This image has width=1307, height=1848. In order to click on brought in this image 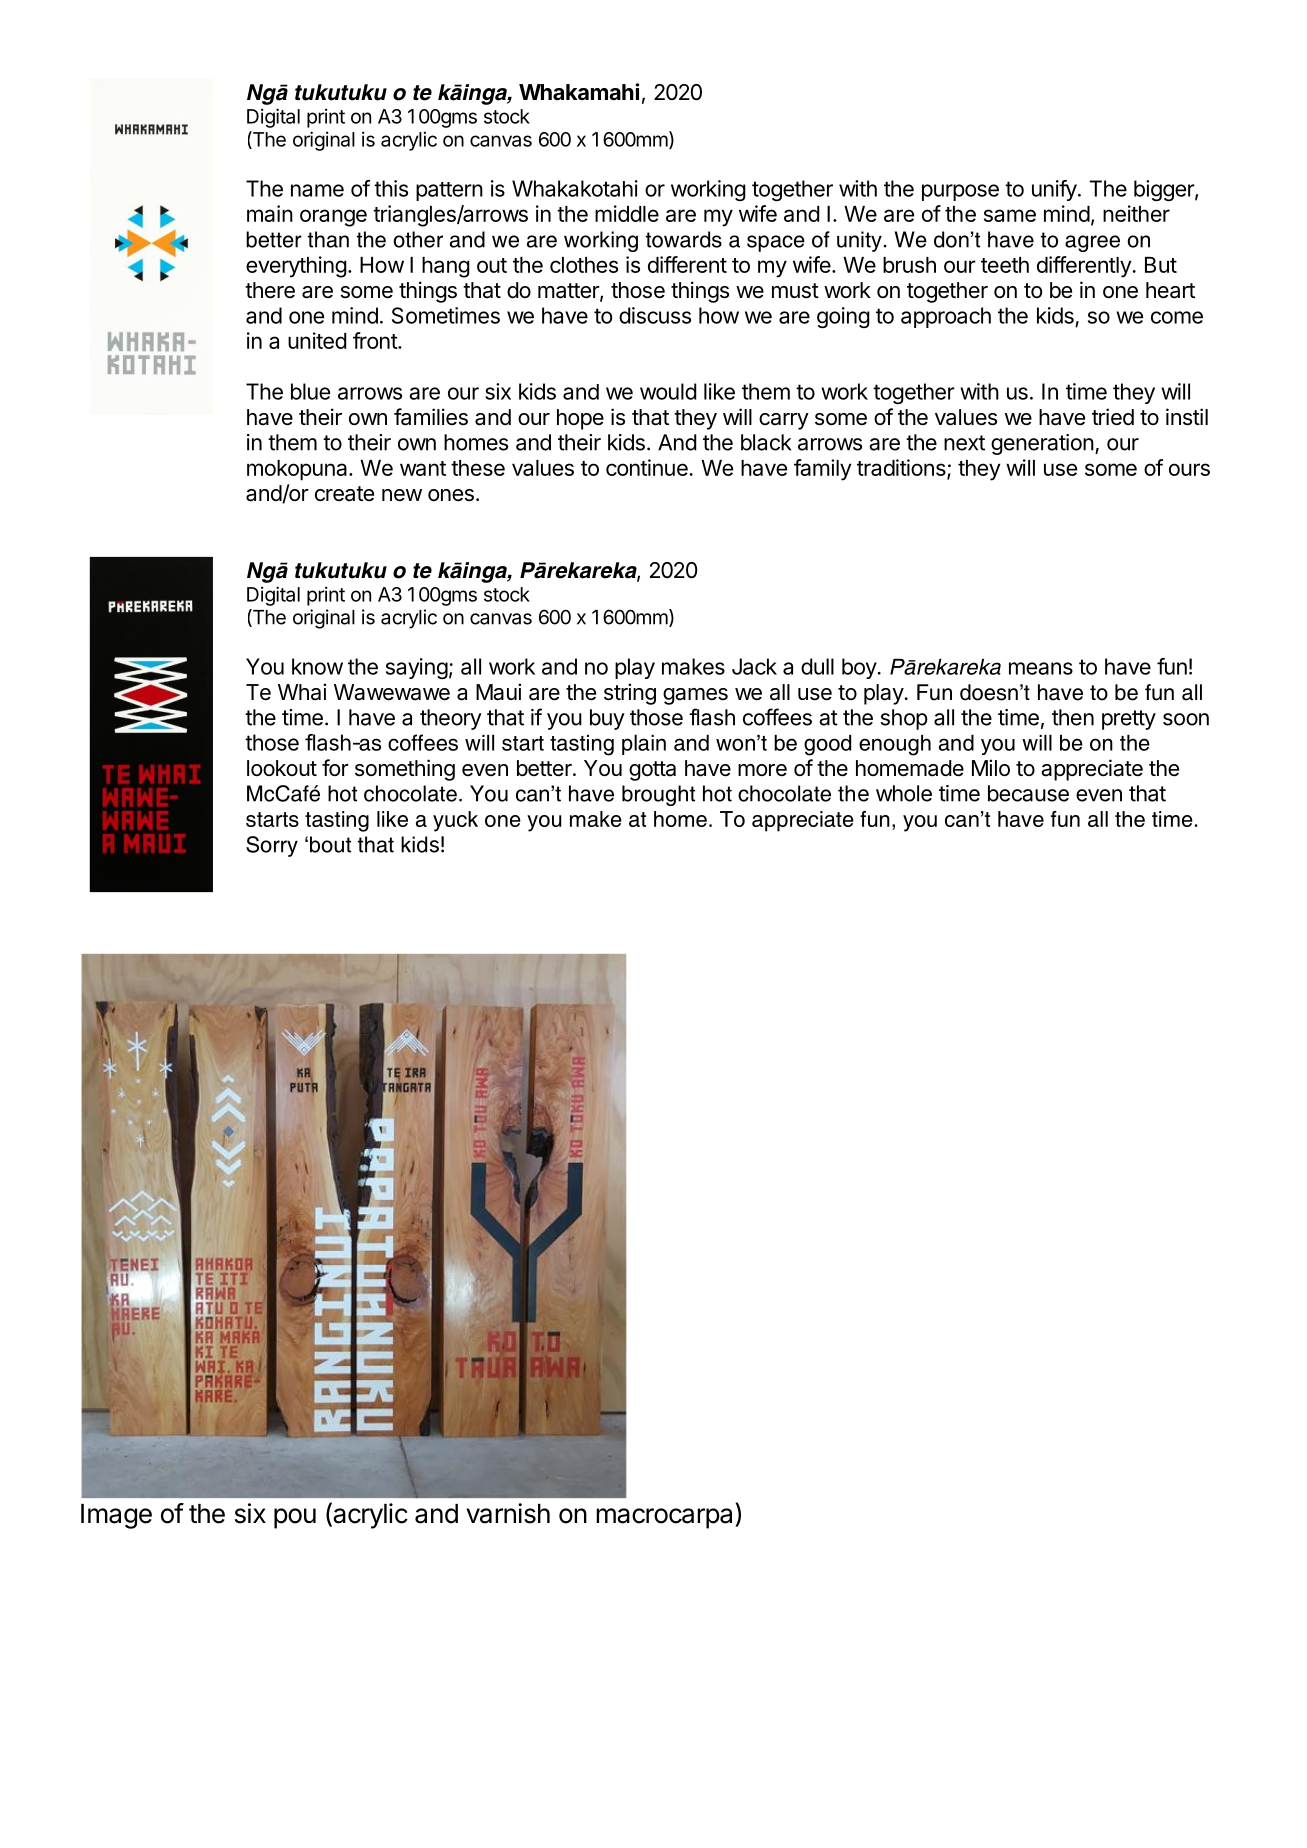, I will do `click(658, 795)`.
